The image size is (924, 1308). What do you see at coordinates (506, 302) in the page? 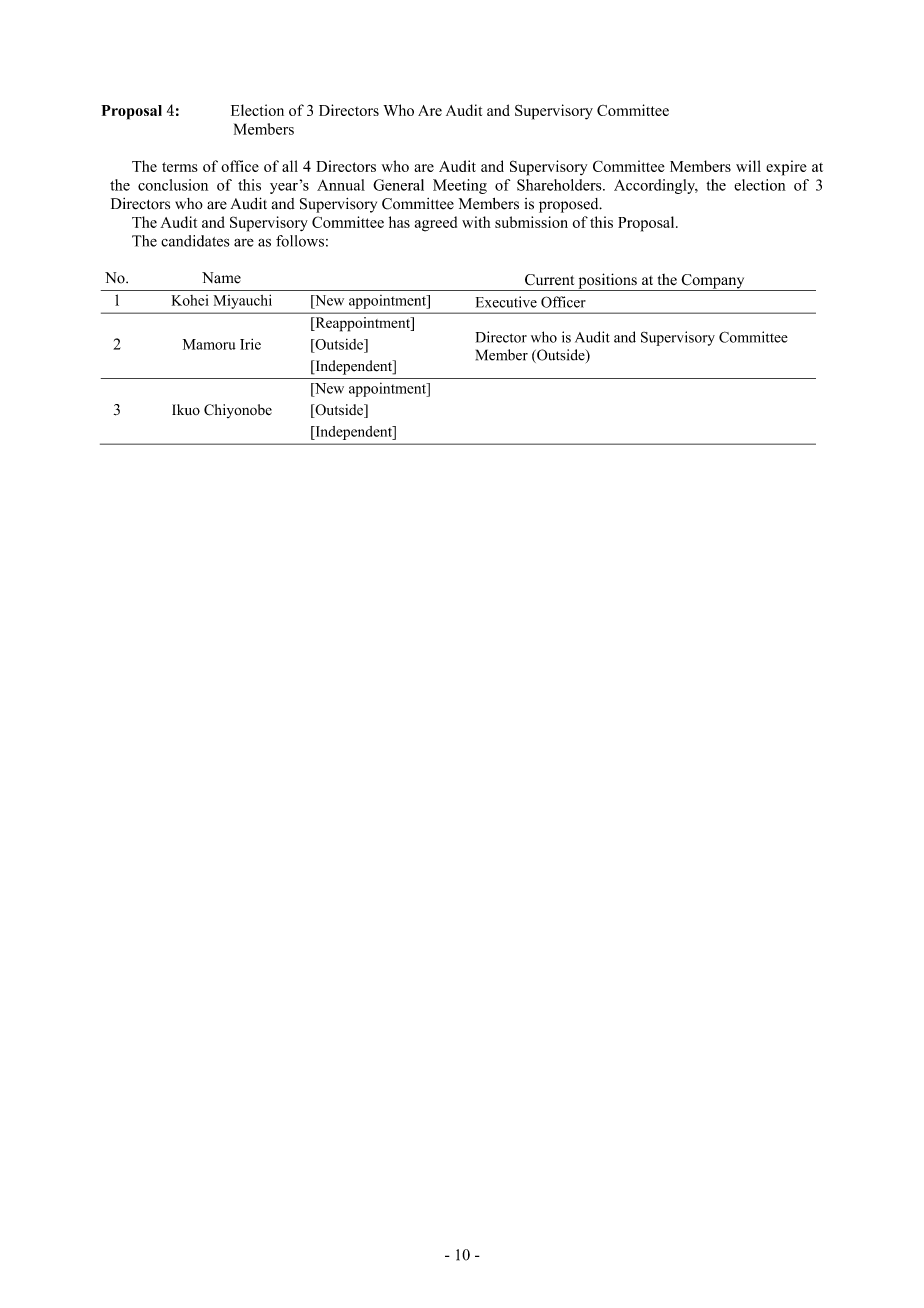
I see `Executive` at bounding box center [506, 302].
